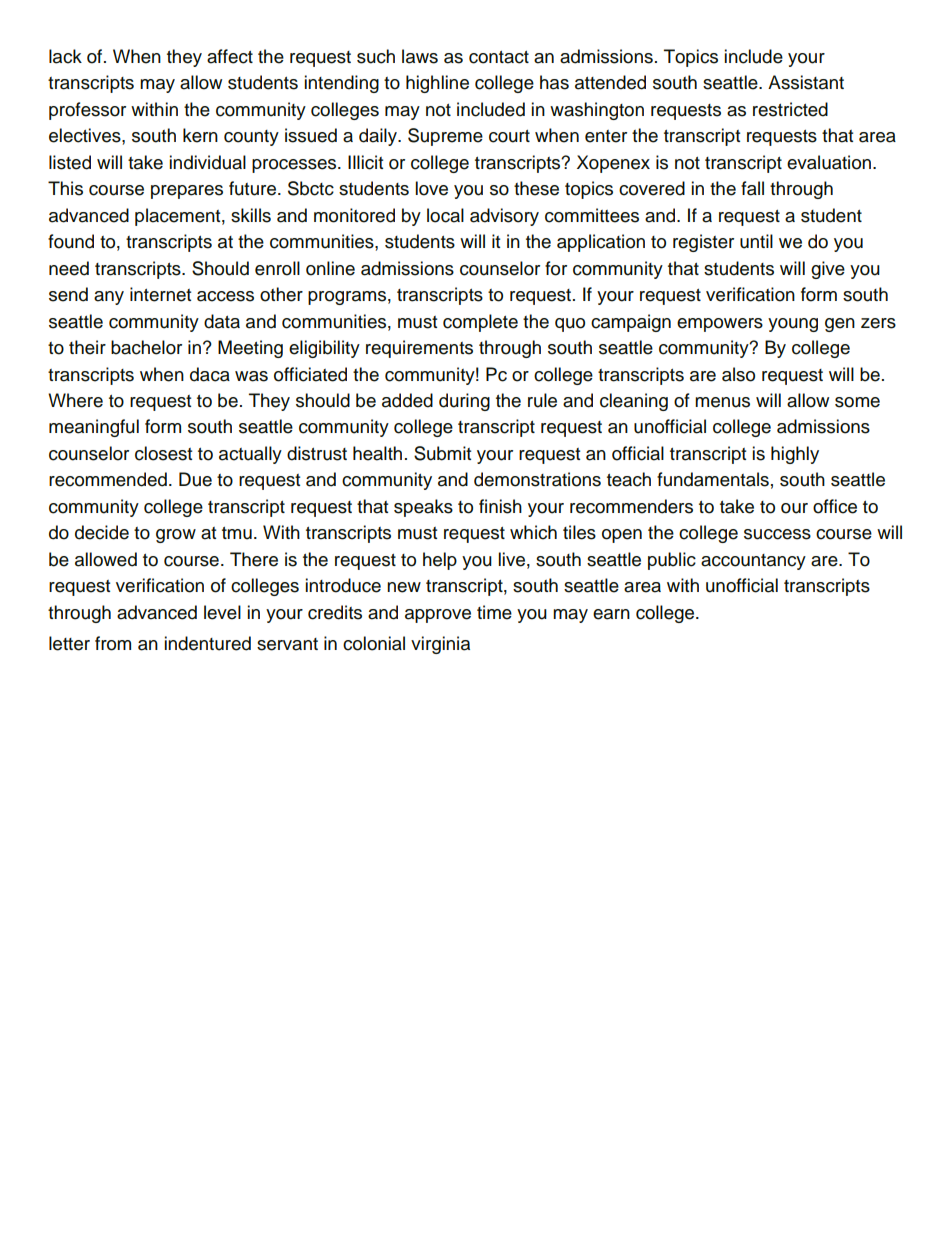 The image size is (952, 1233). Describe the element at coordinates (69, 268) in the image. I see `need` at that location.
